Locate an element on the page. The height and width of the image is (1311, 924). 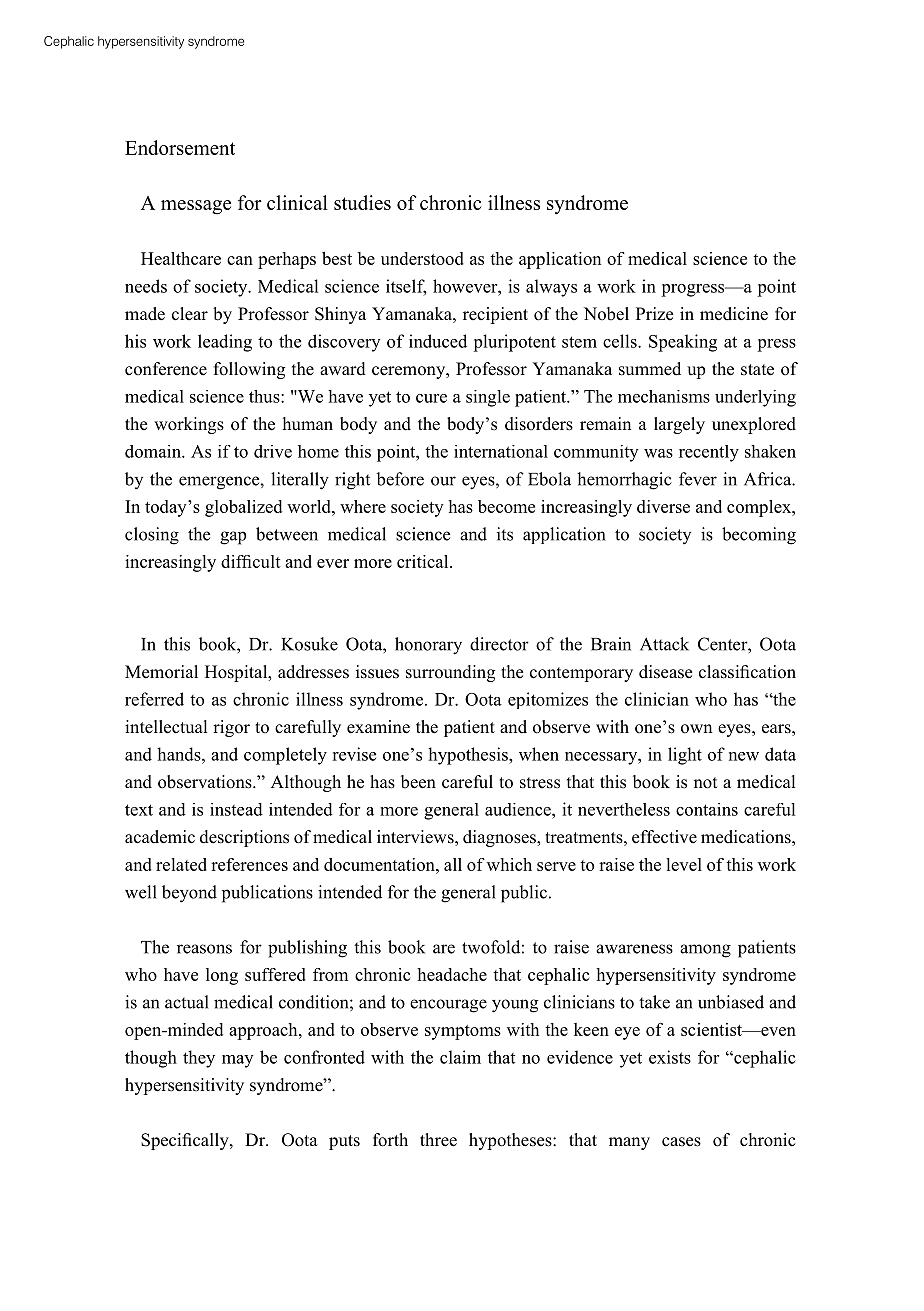
medicine is located at coordinates (734, 314).
